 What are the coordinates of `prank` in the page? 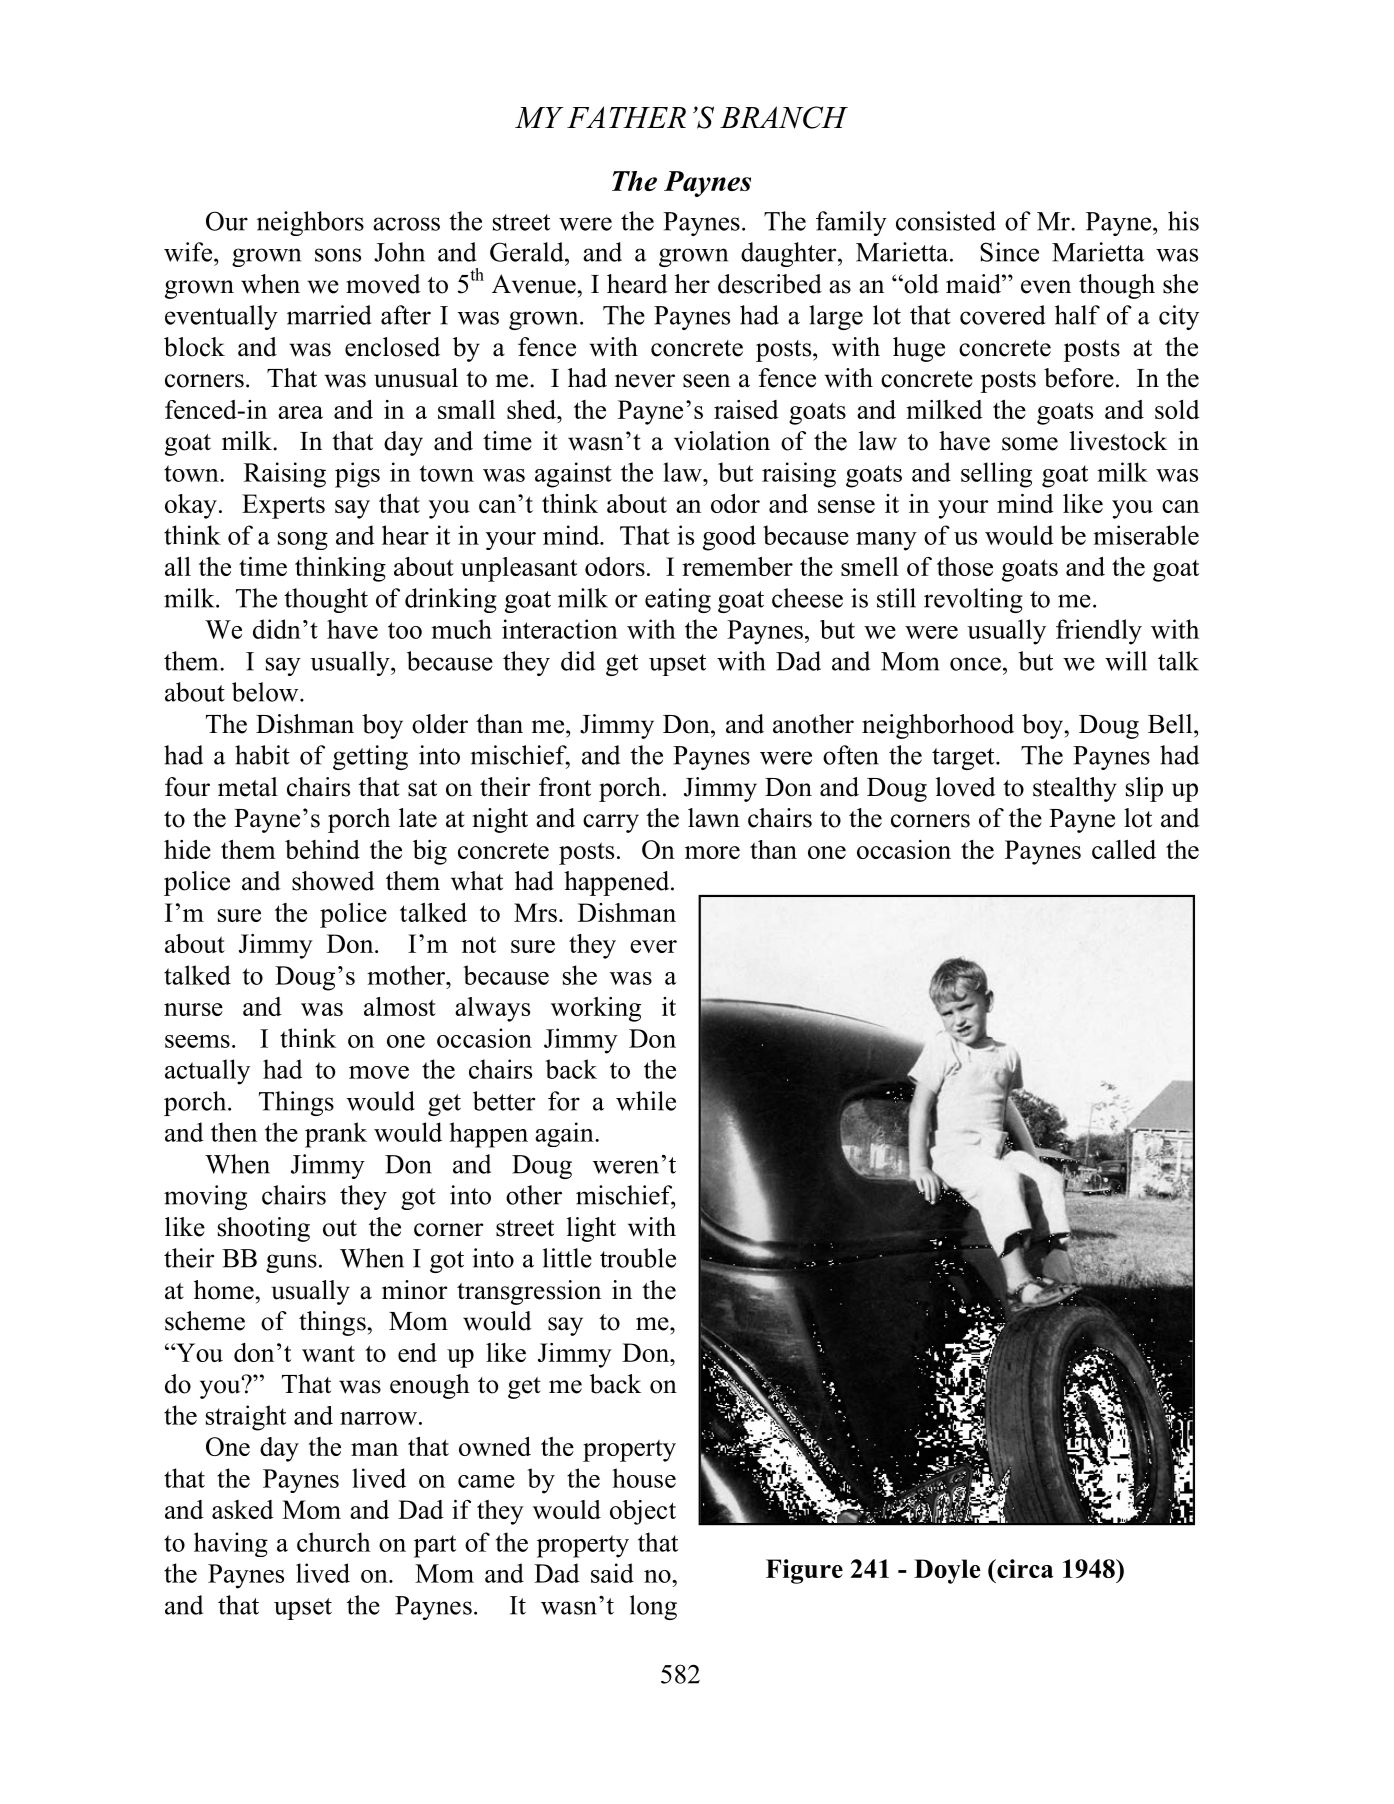 It's located at (336, 1135).
